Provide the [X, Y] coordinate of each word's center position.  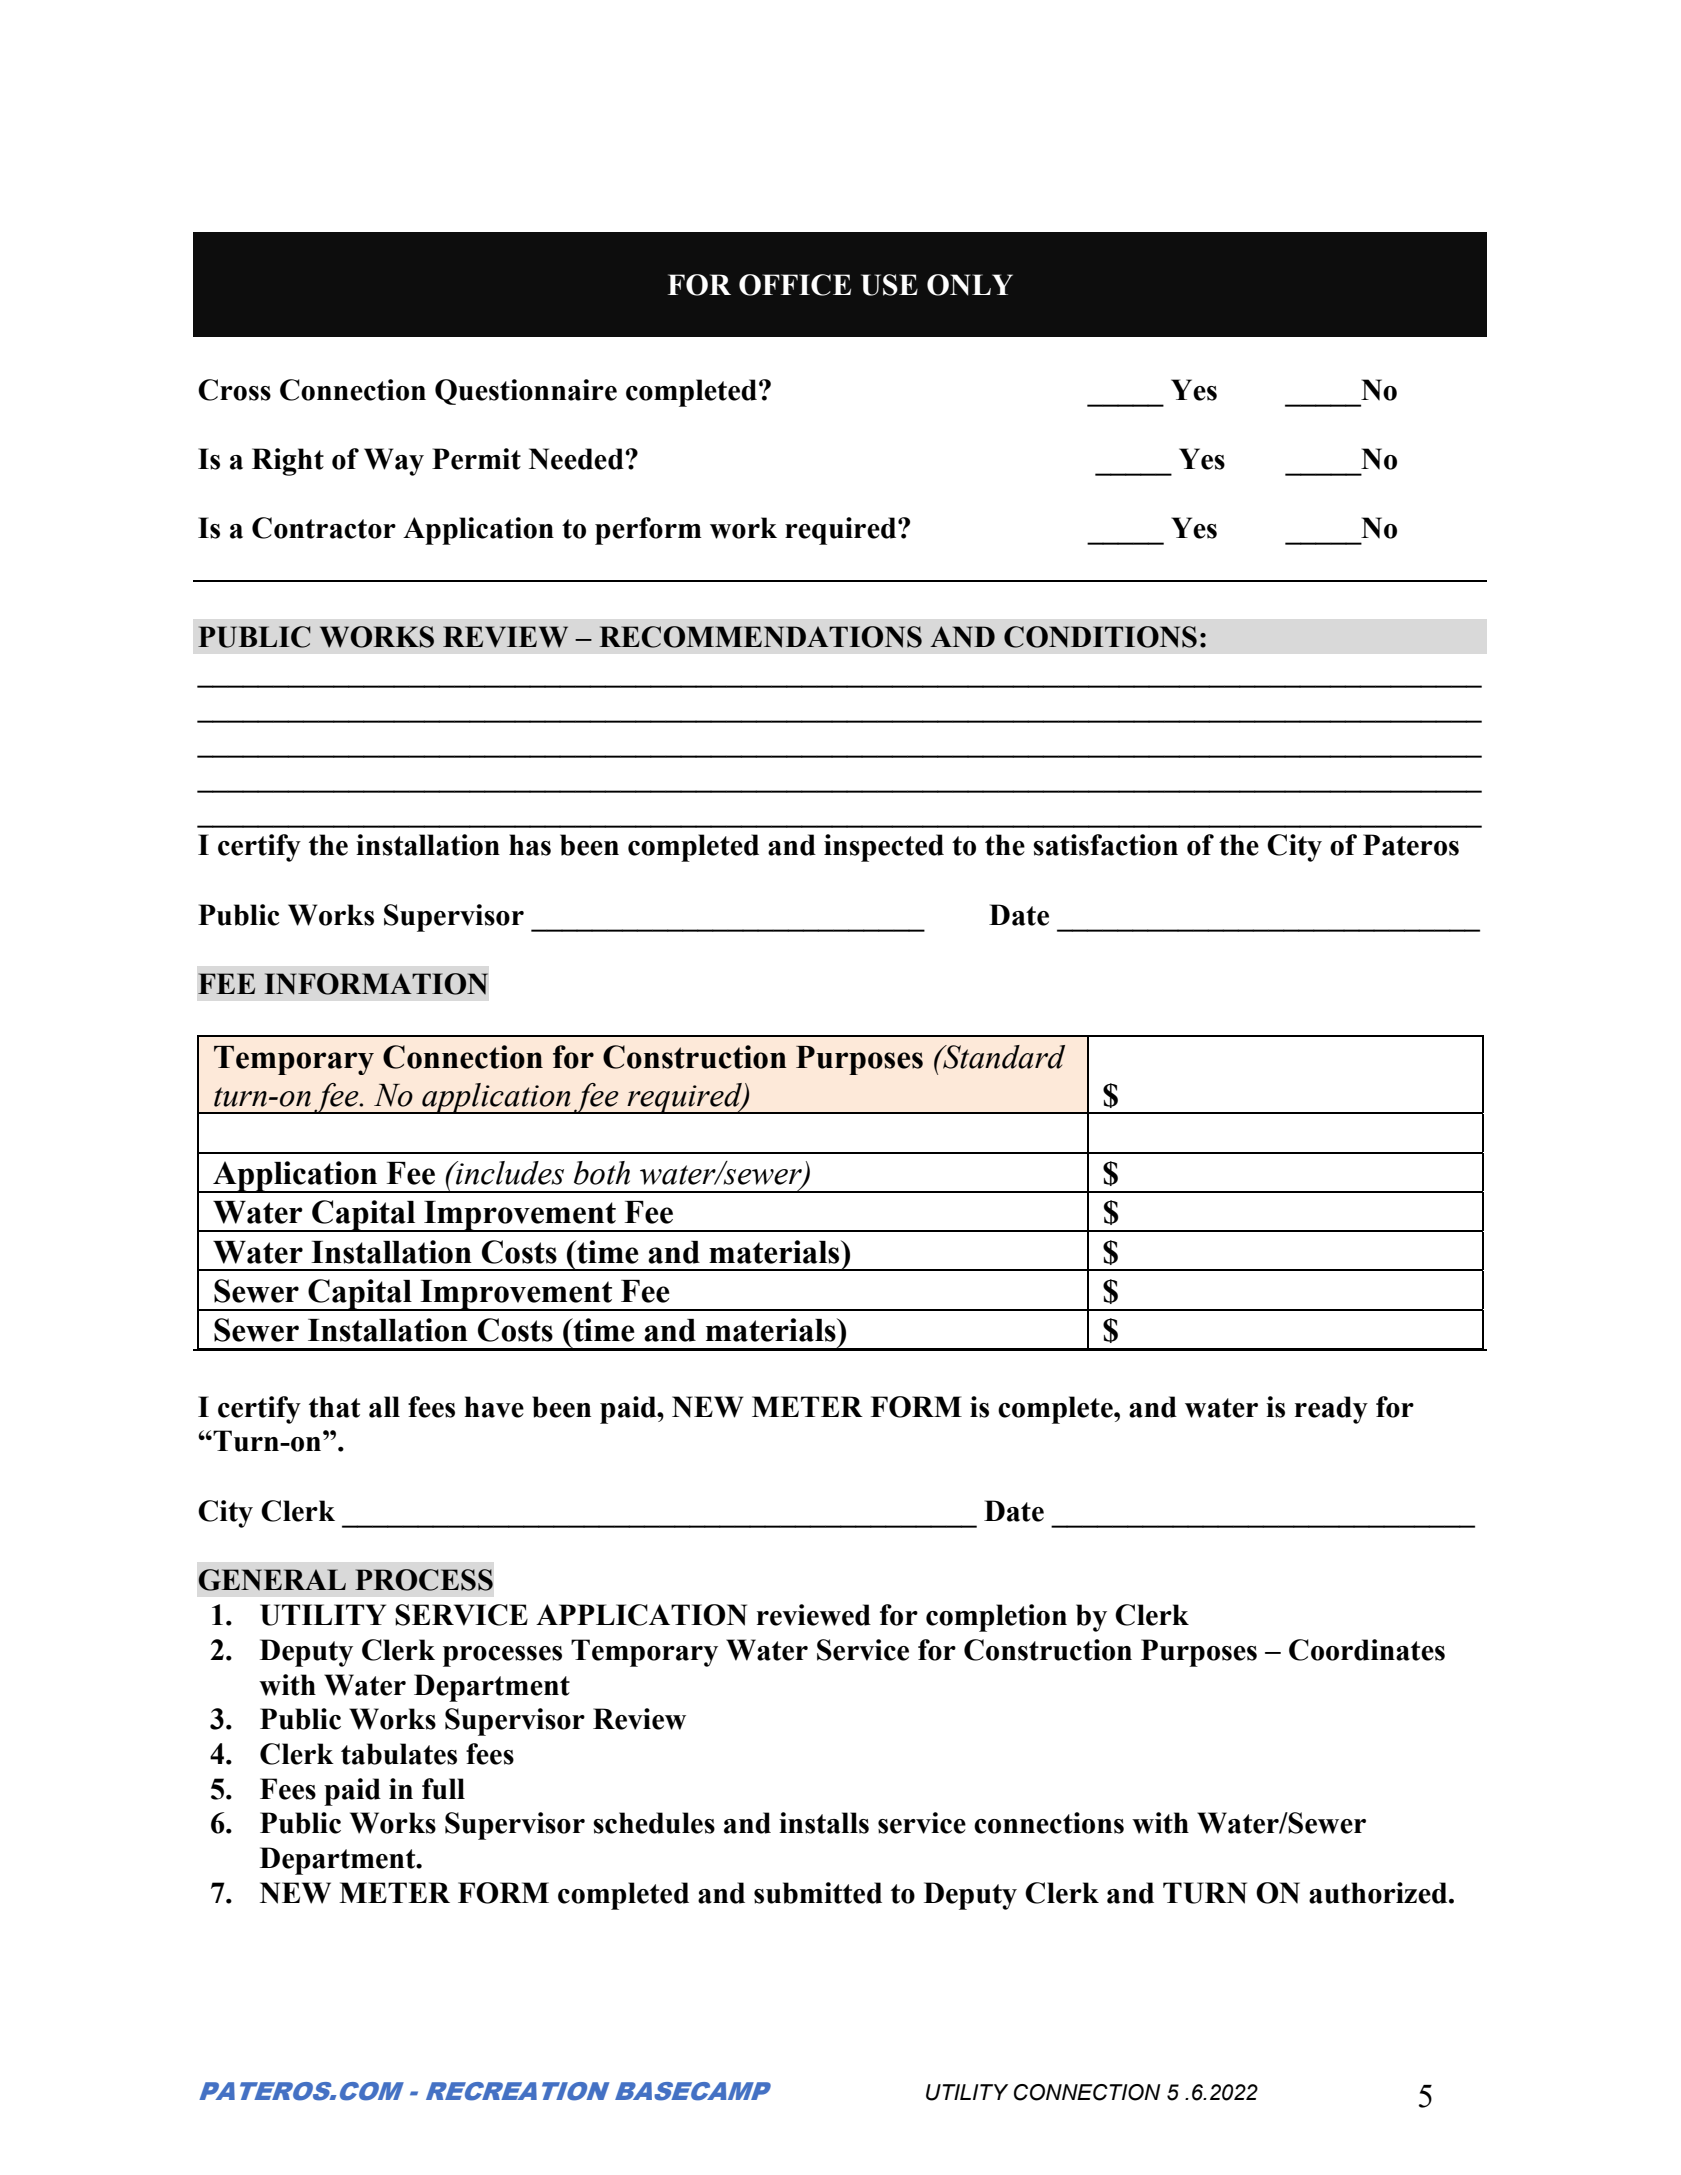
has [530, 845]
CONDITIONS [1100, 637]
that [334, 1407]
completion [996, 1618]
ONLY [970, 285]
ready [1331, 1410]
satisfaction [1105, 845]
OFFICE [795, 285]
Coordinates [1367, 1650]
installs [824, 1823]
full [443, 1789]
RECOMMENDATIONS [760, 637]
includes [509, 1173]
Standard [1003, 1057]
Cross [234, 390]
